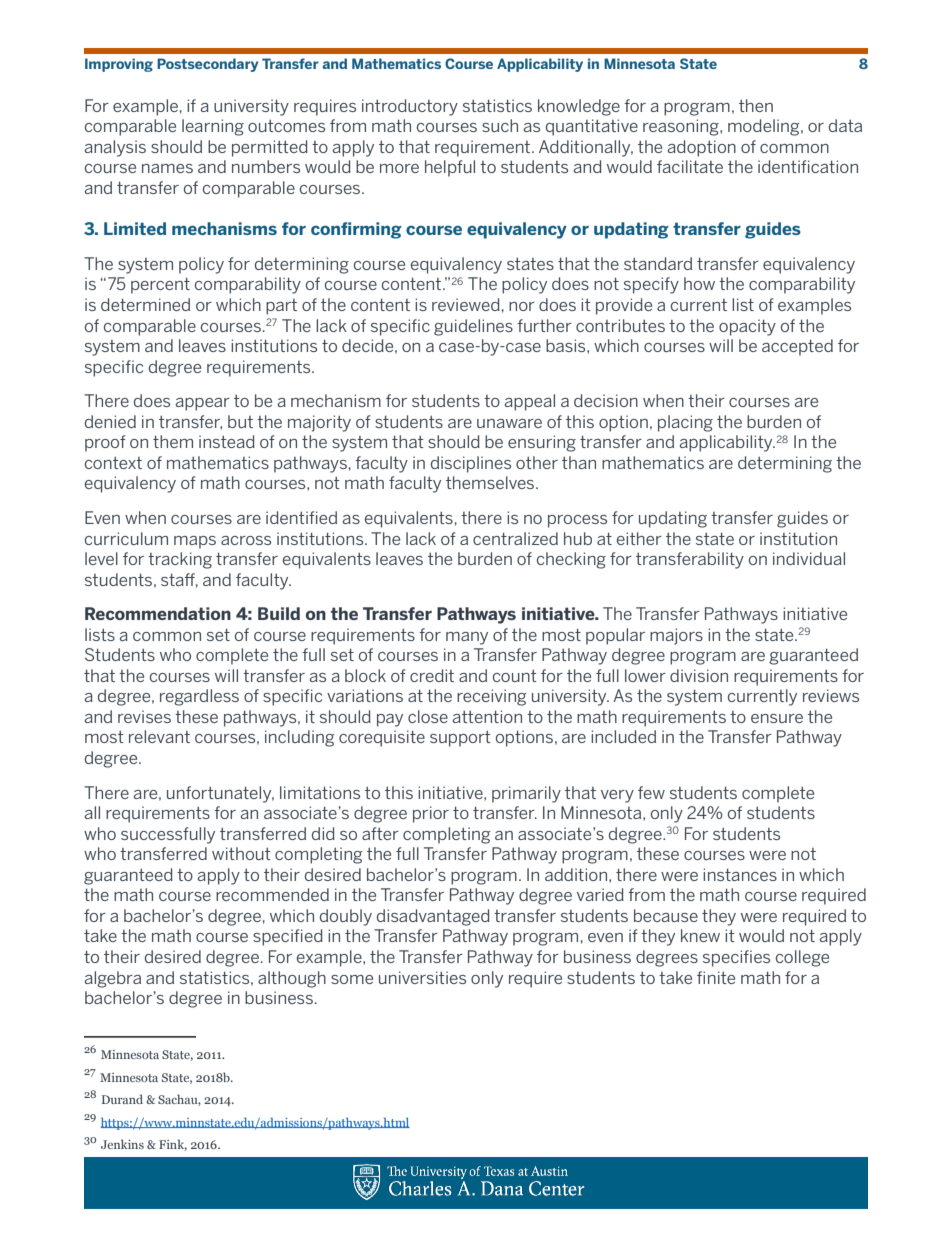 This image has width=952, height=1233. What do you see at coordinates (467, 638) in the image?
I see `many` at bounding box center [467, 638].
